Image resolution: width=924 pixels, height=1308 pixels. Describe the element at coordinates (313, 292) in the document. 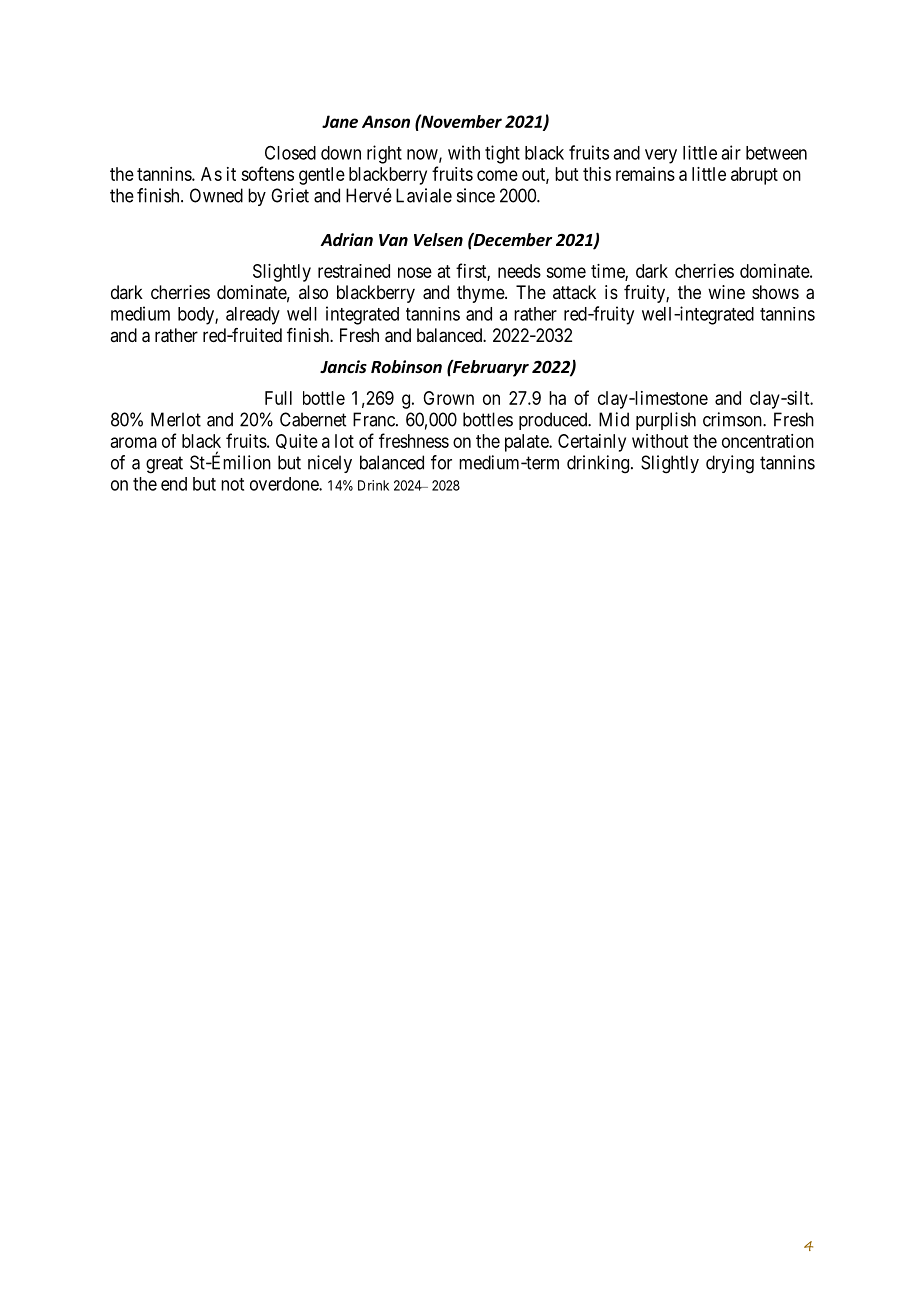

I see `also` at that location.
